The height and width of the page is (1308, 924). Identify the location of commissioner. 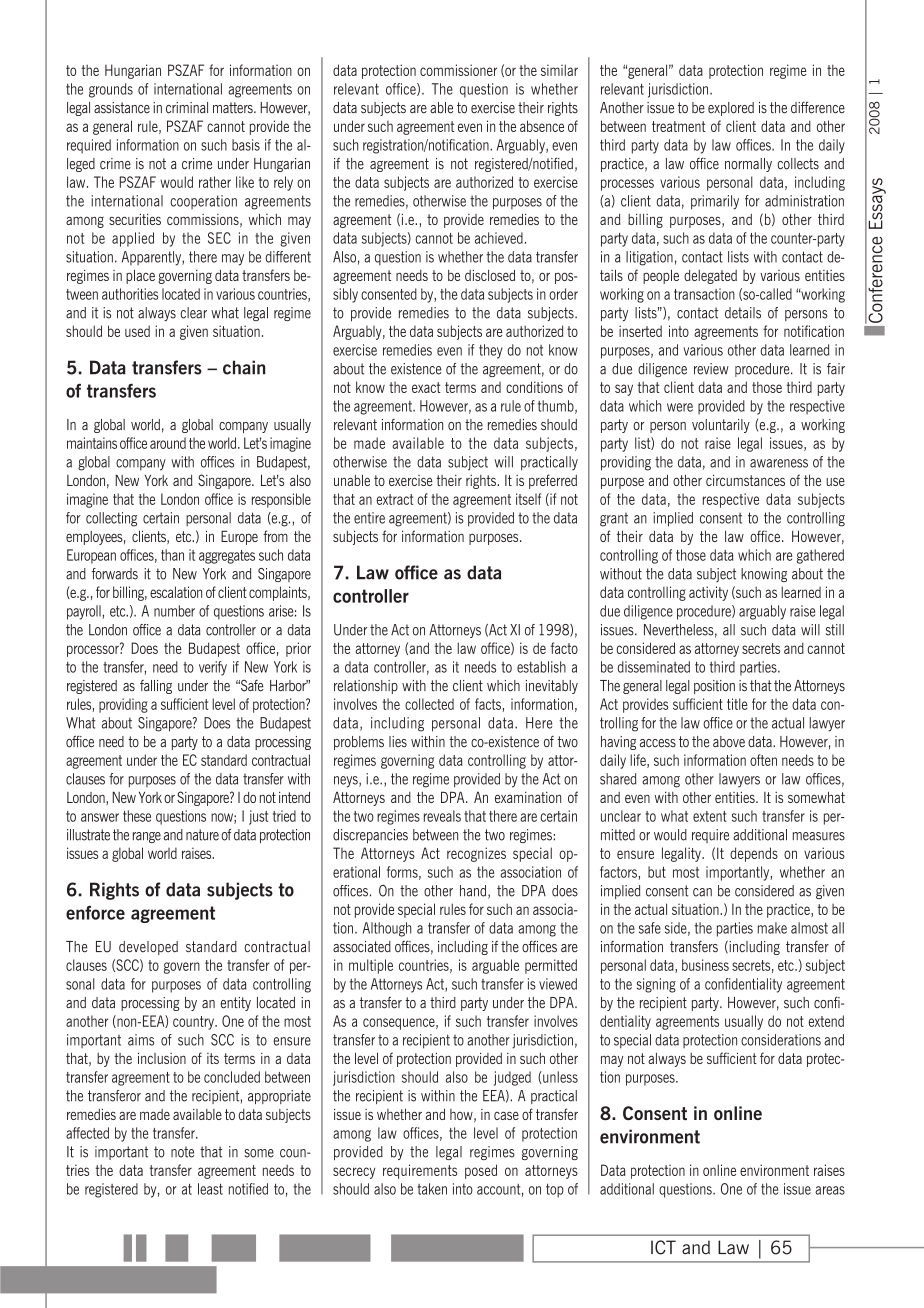
(458, 70).
